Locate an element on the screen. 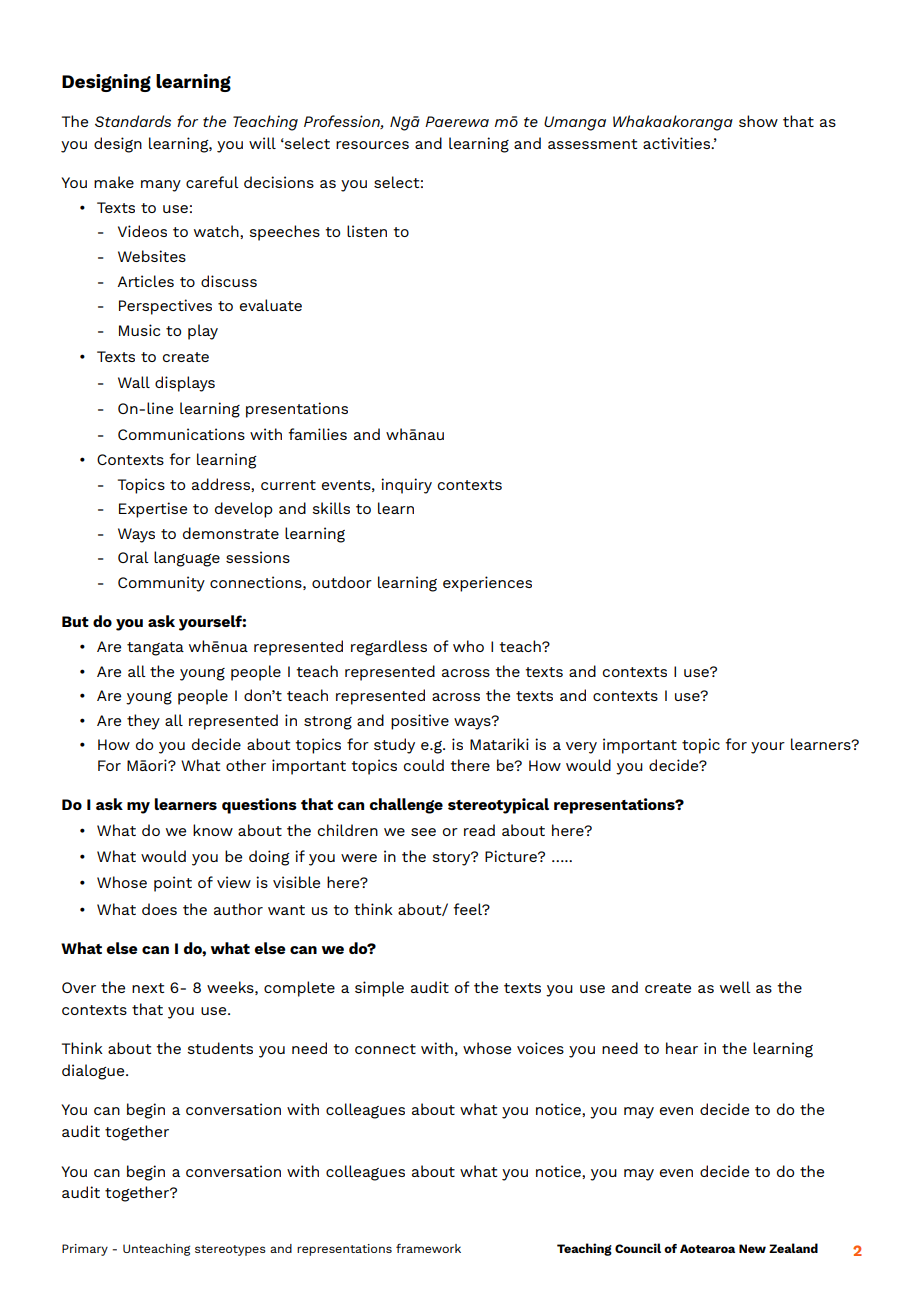 The image size is (924, 1308). resources is located at coordinates (372, 145).
